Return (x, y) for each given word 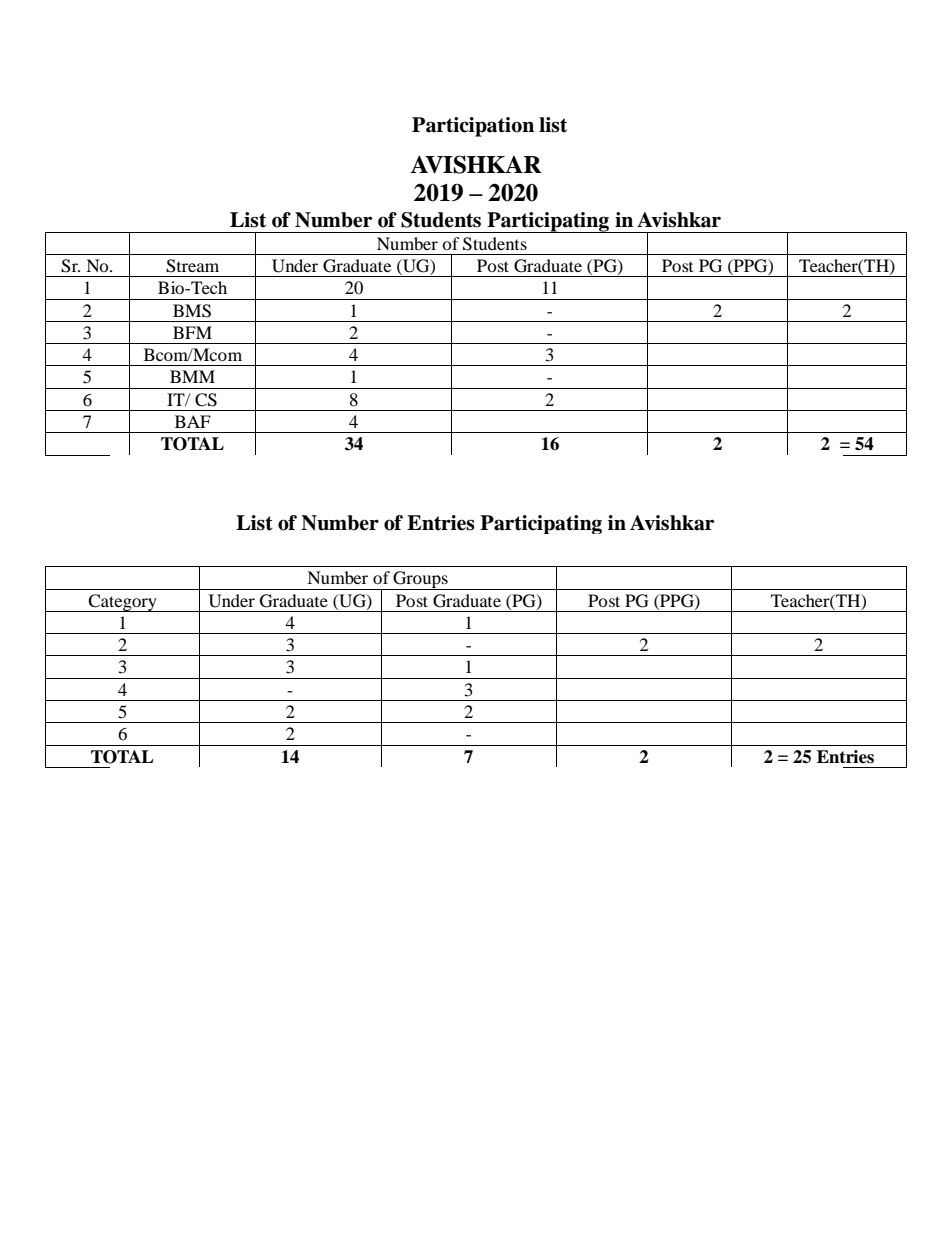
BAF (193, 421)
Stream (192, 266)
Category (123, 603)
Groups (420, 580)
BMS (192, 311)
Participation (473, 127)
